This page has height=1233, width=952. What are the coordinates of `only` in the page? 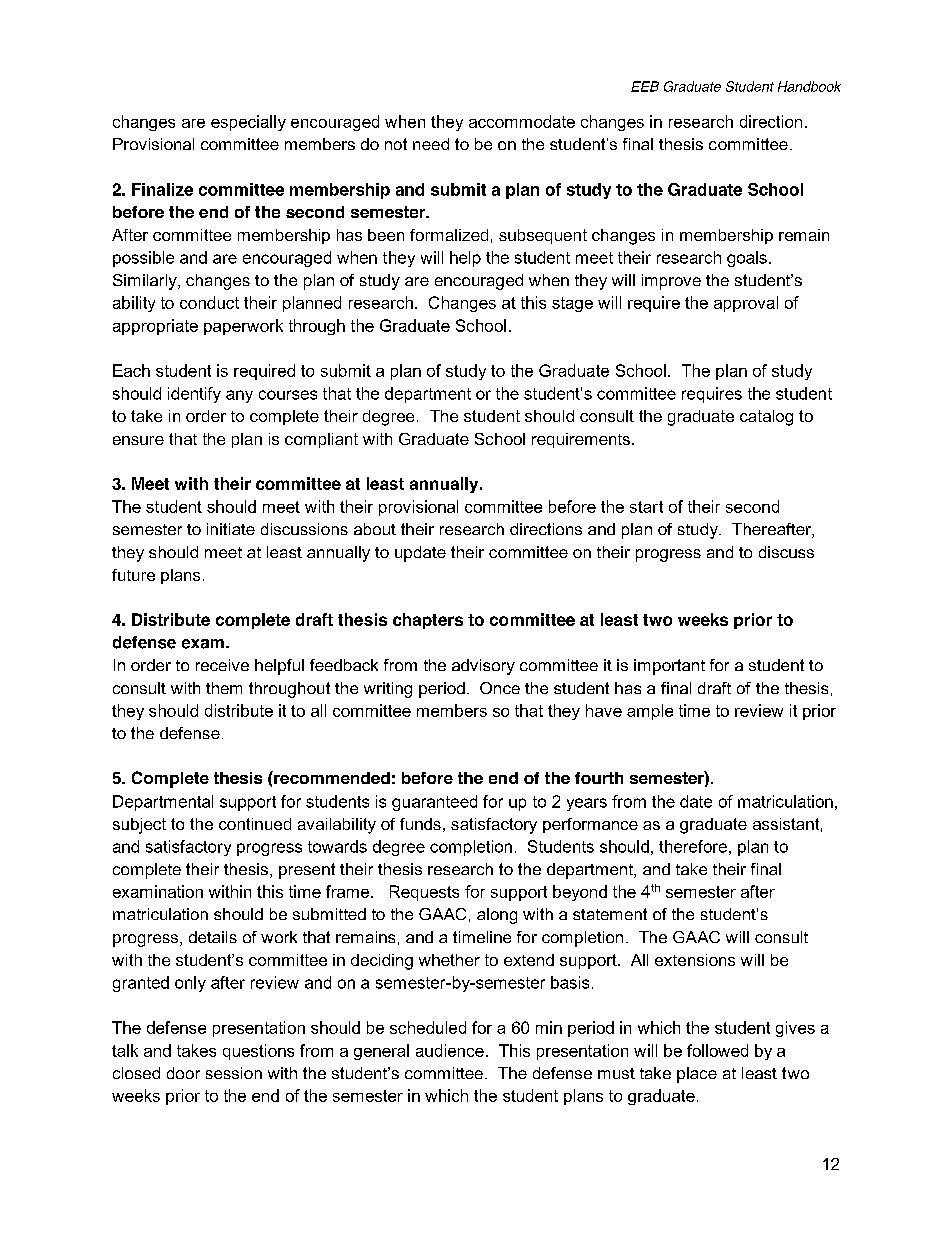 It's located at (190, 984).
